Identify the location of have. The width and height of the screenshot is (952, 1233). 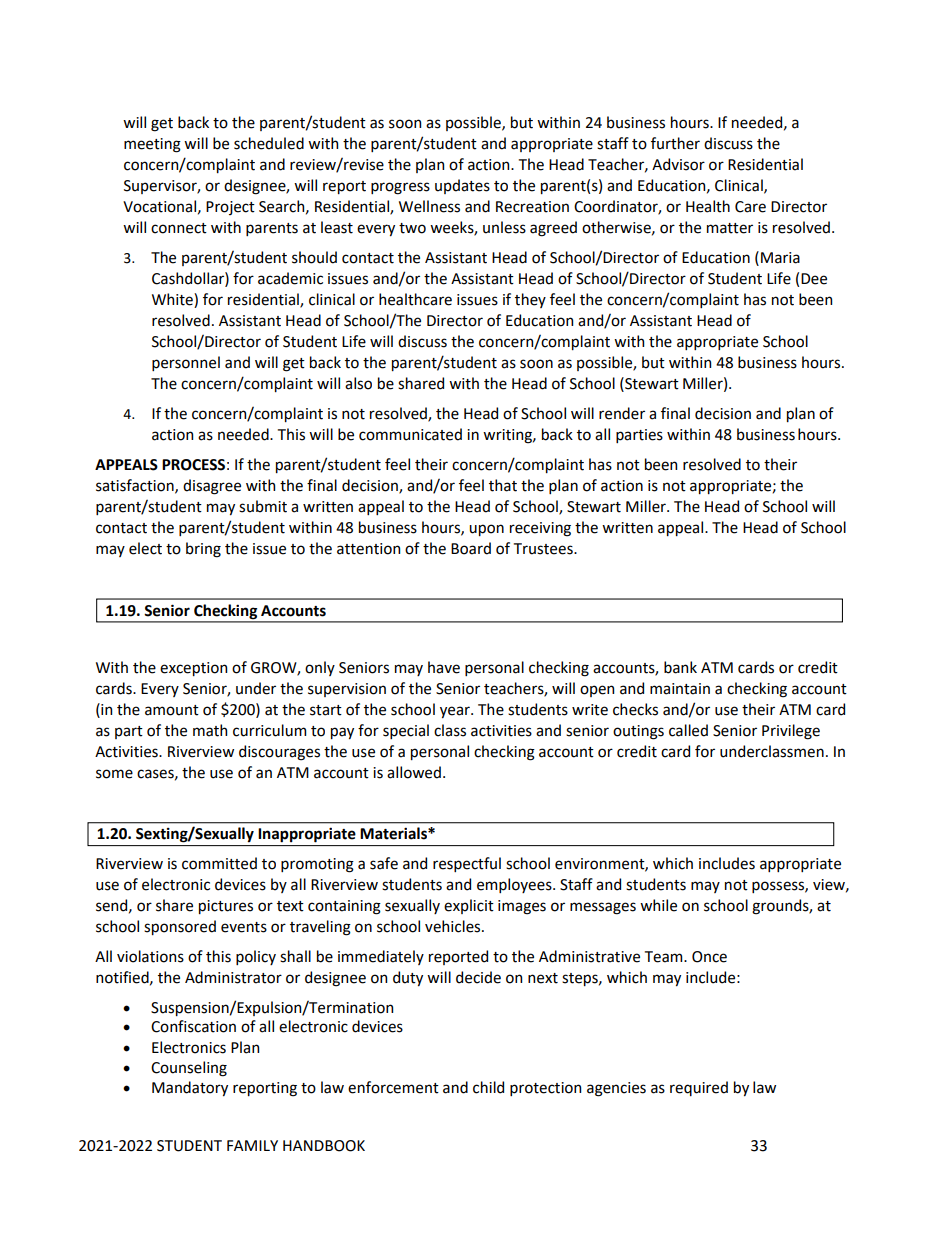
(444, 667).
